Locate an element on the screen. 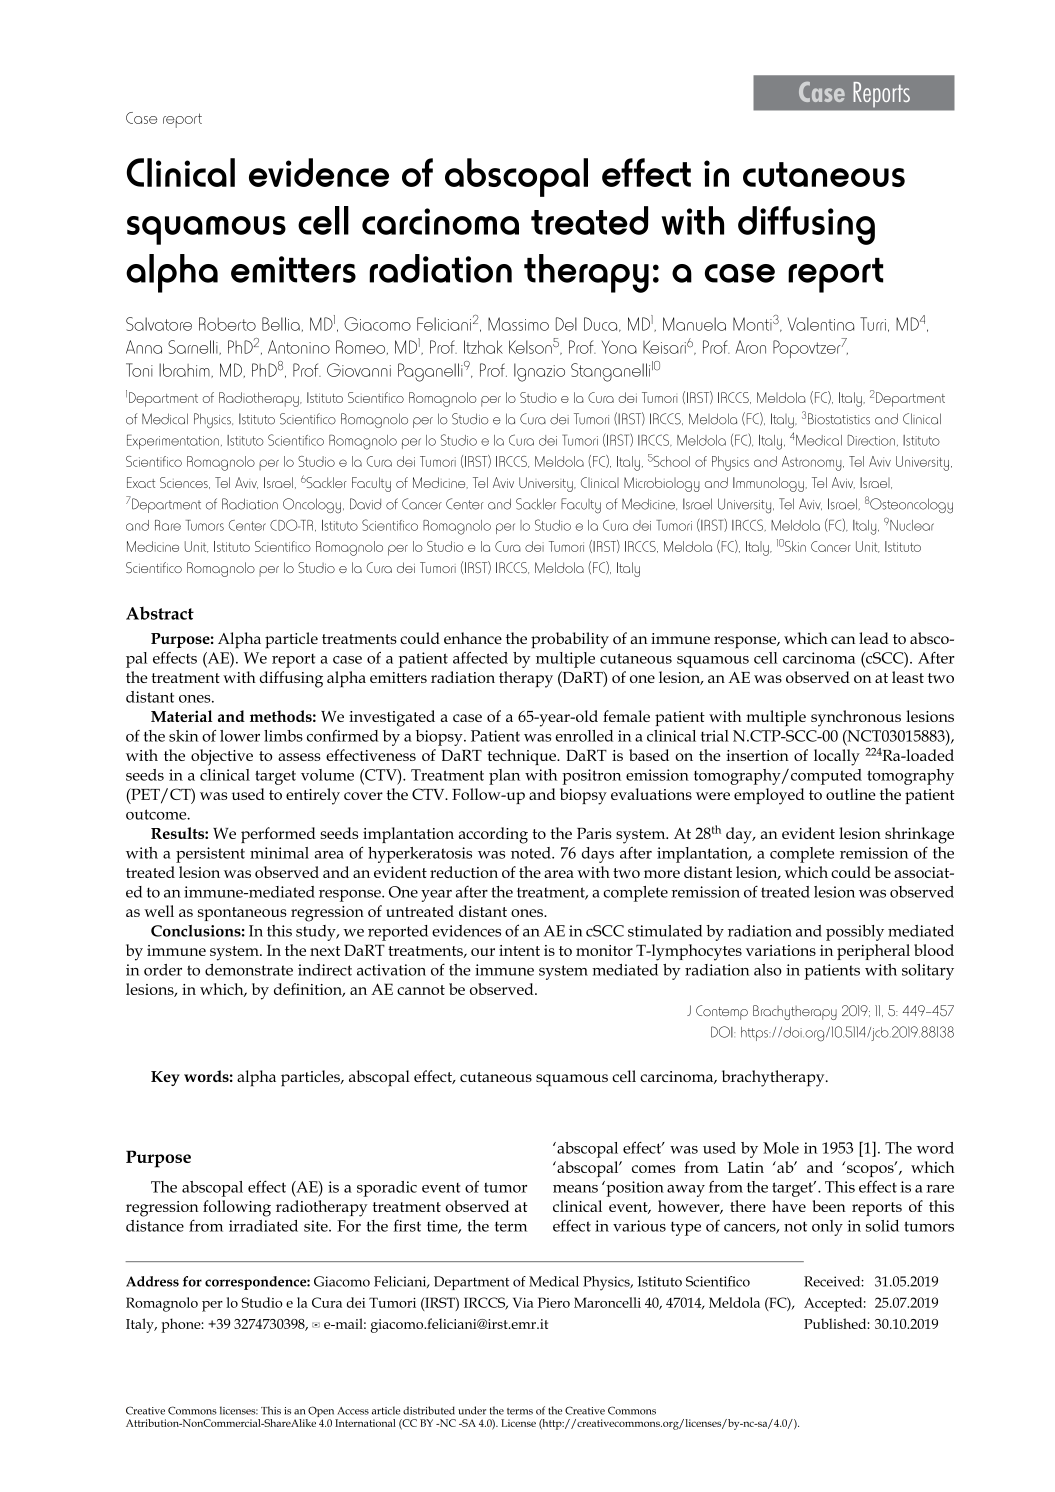  Valentina is located at coordinates (821, 324).
